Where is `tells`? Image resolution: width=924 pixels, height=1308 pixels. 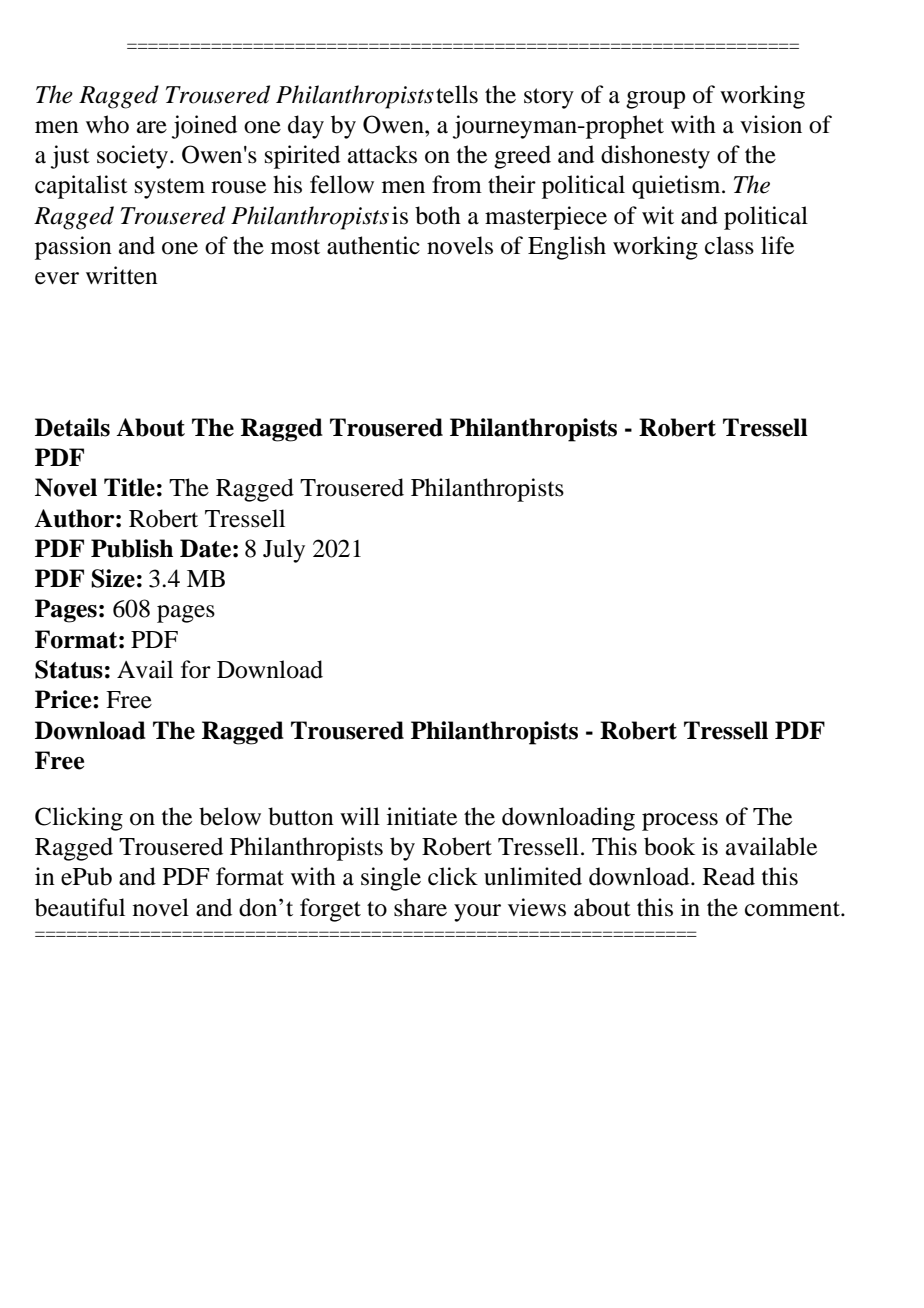
tells is located at coordinates (457, 94).
